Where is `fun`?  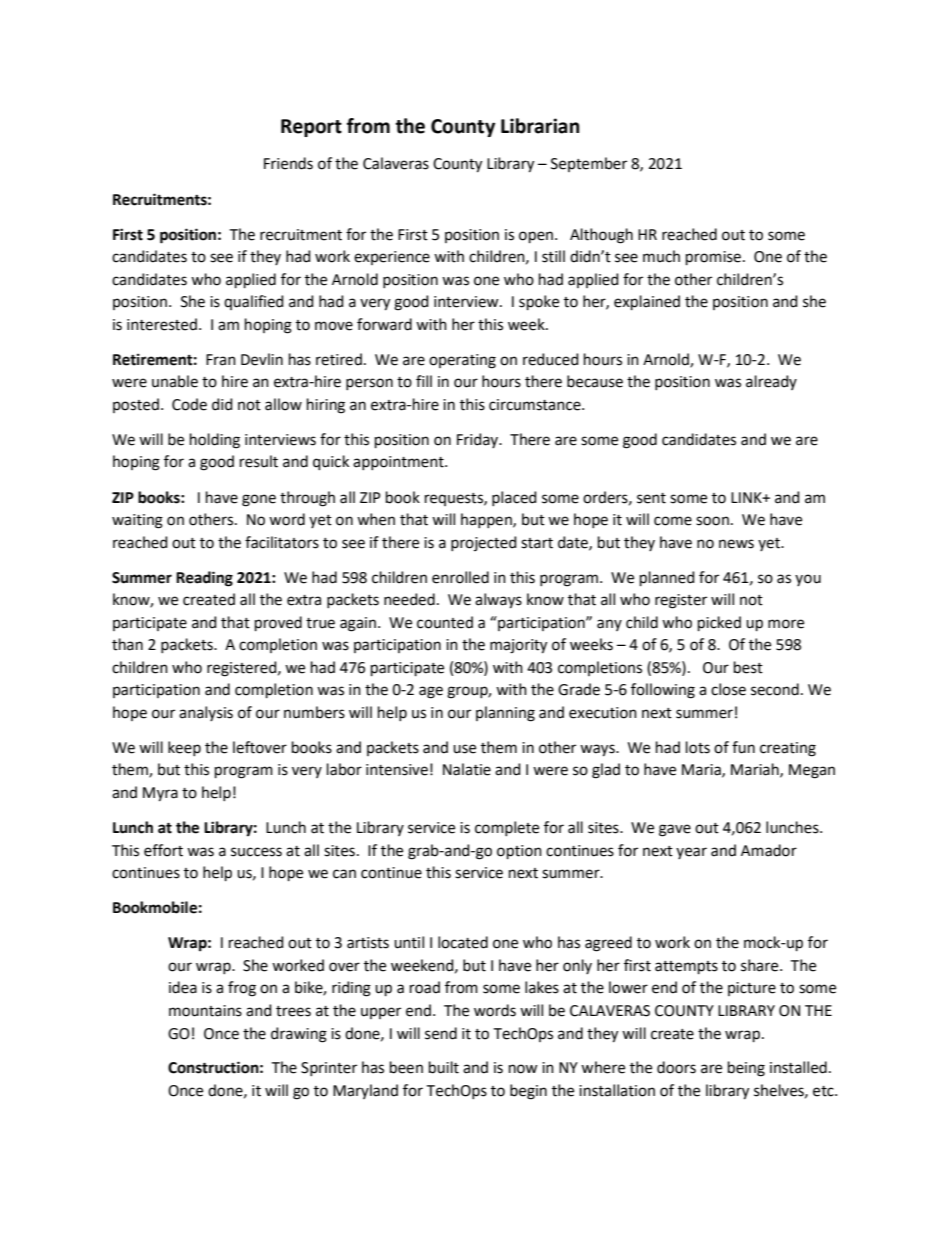
fun is located at coordinates (743, 747).
